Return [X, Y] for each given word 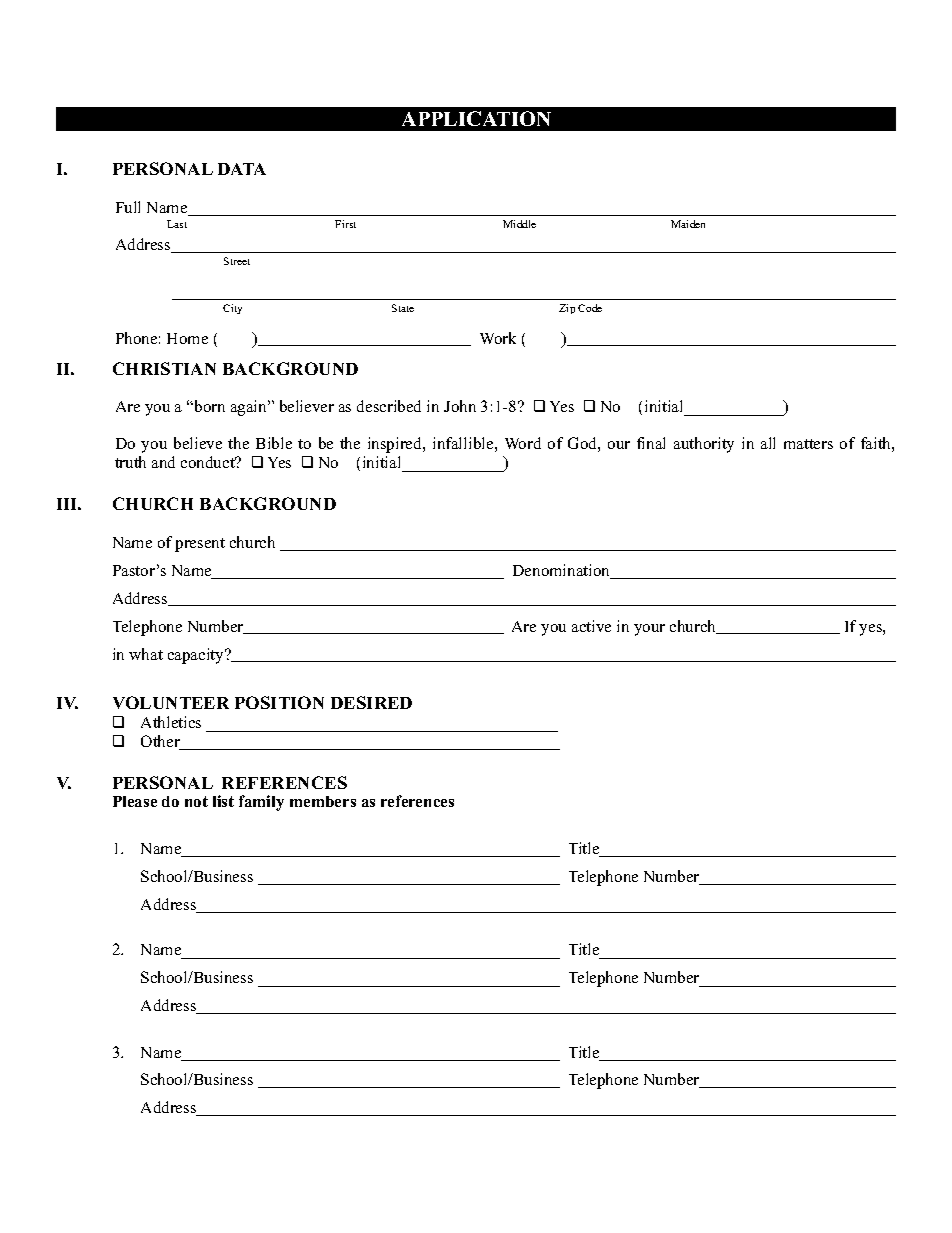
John [460, 406]
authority [704, 445]
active [591, 626]
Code [590, 308]
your [649, 630]
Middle [519, 224]
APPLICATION [476, 118]
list [223, 801]
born [208, 406]
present [200, 545]
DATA [242, 169]
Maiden [688, 224]
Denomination [563, 571]
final [651, 443]
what [146, 654]
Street [237, 261]
